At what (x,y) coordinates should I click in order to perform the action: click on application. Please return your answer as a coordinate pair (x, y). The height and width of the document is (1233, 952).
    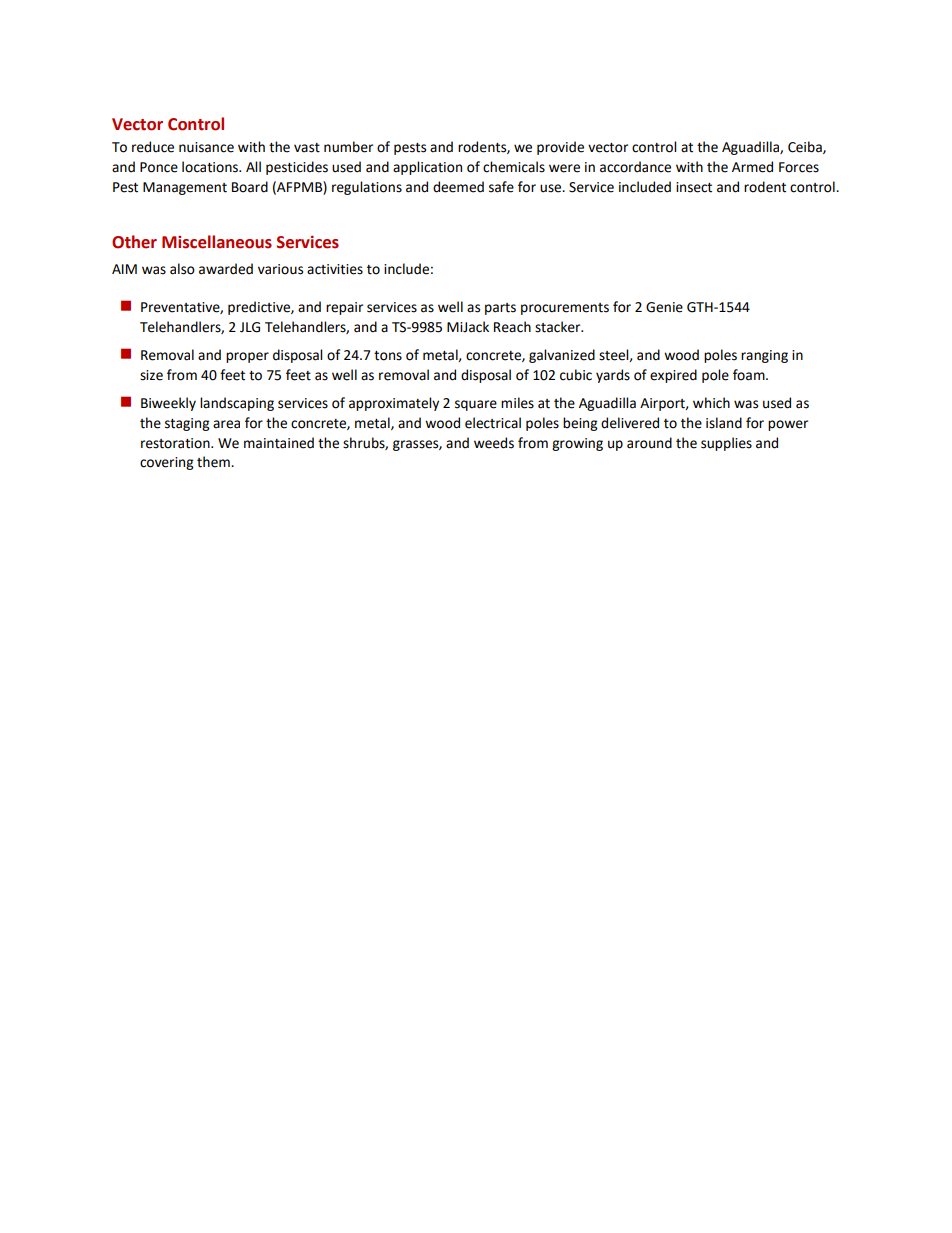
    Looking at the image, I should click on (427, 168).
